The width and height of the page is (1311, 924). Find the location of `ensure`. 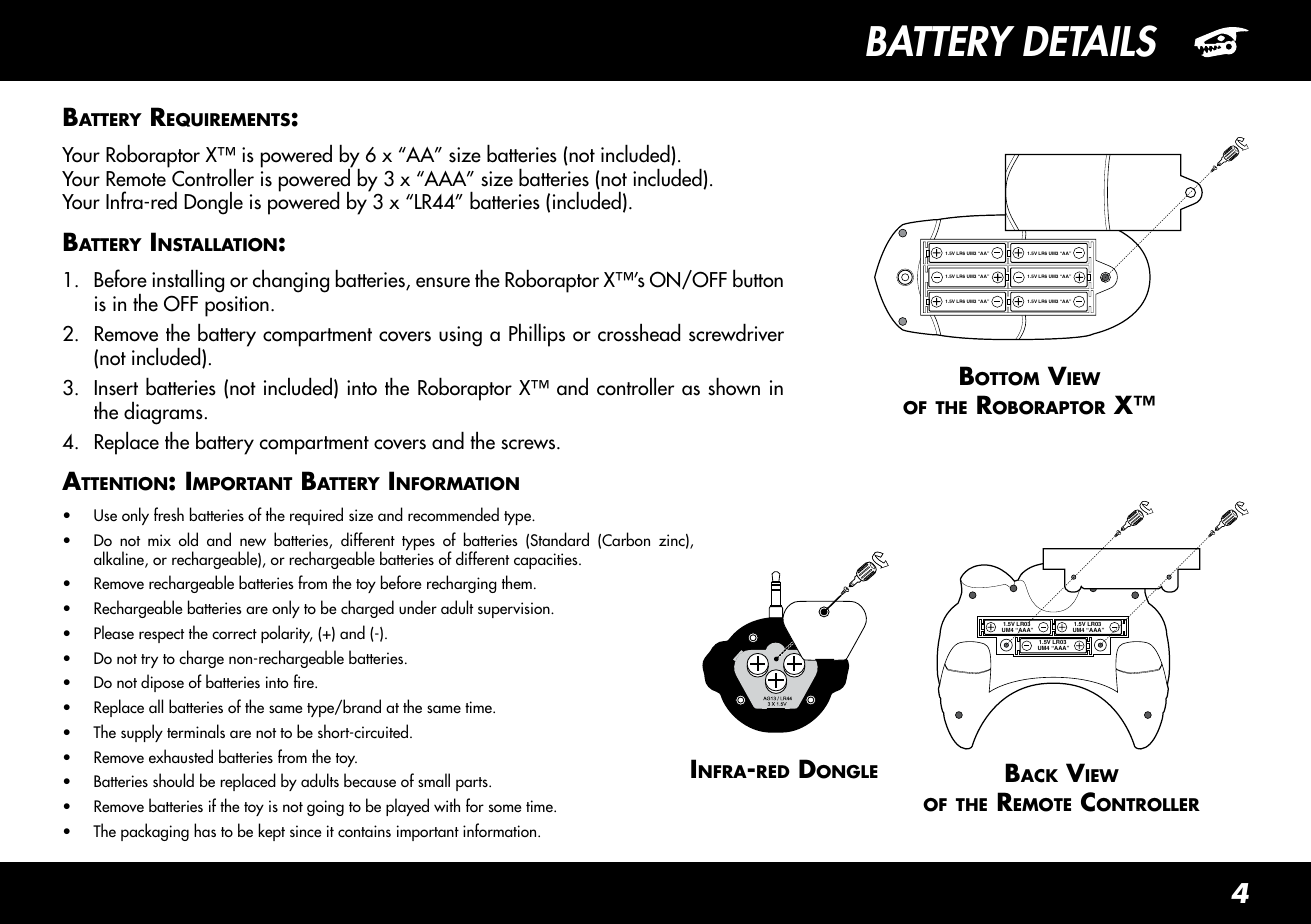

ensure is located at coordinates (443, 282).
